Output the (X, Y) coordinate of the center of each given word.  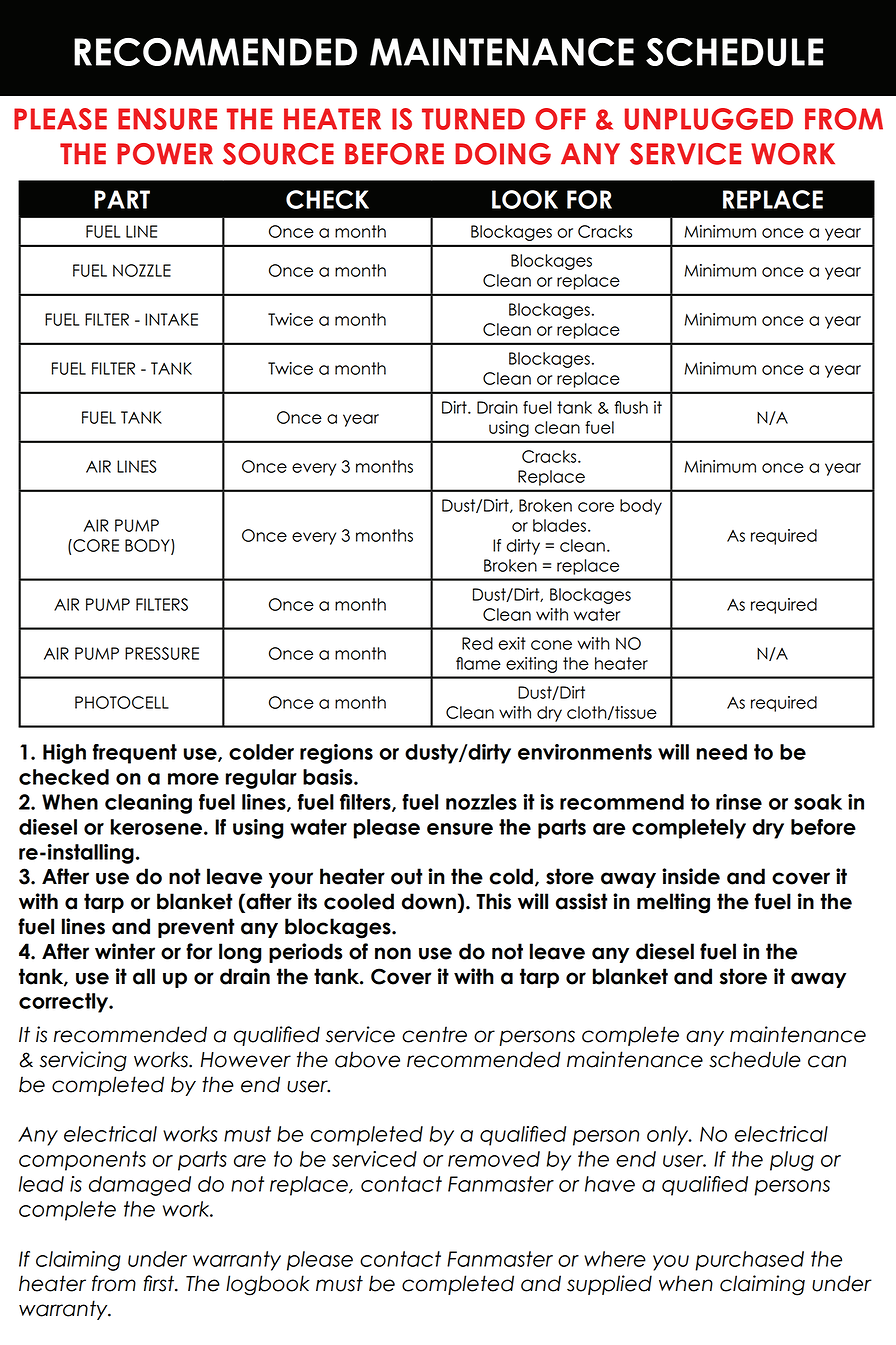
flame (478, 663)
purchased (749, 1261)
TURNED (473, 119)
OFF (560, 119)
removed (494, 1159)
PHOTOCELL (122, 702)
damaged (140, 1186)
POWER (165, 154)
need (722, 752)
